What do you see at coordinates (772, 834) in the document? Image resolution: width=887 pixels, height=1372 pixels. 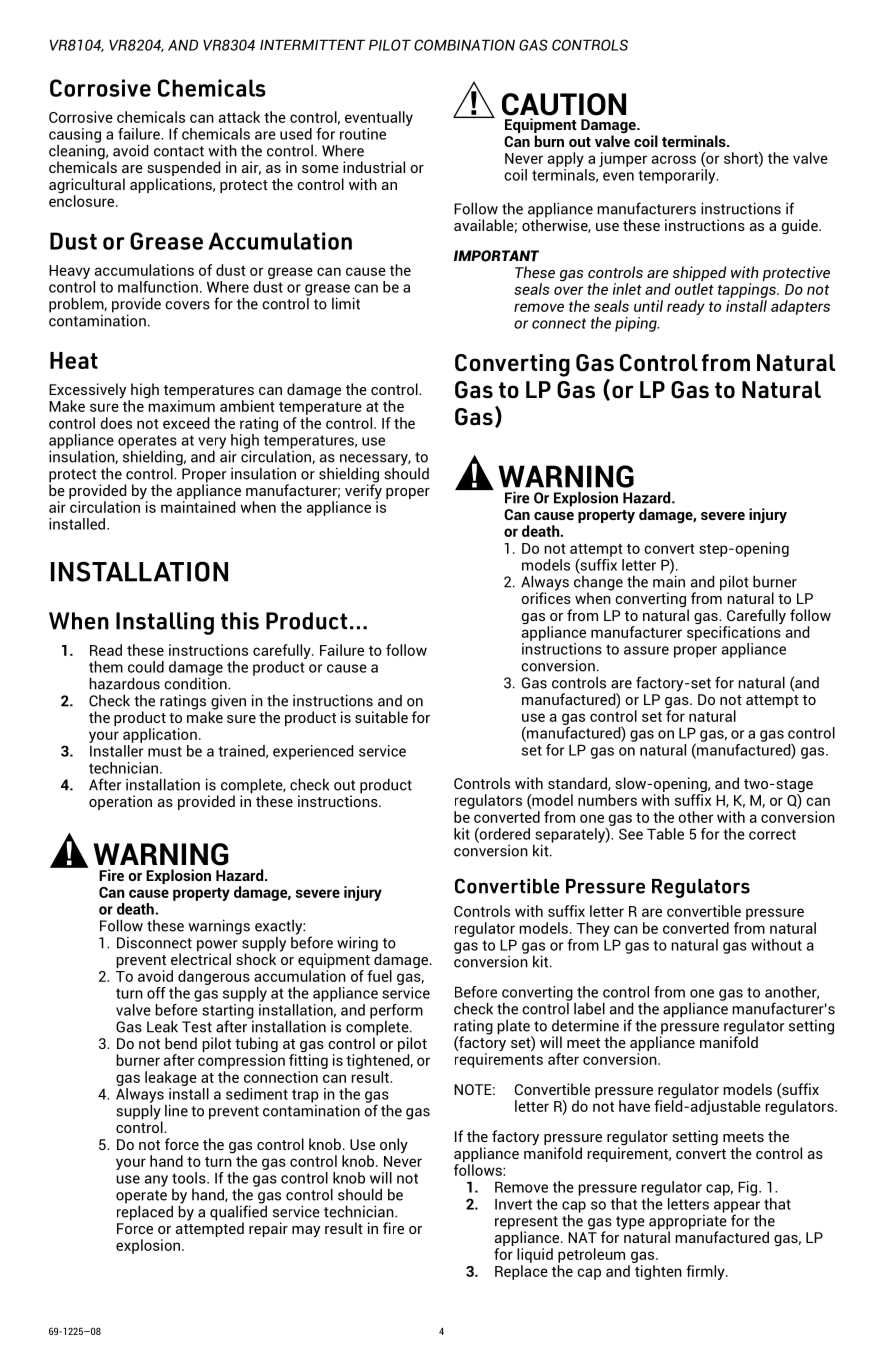 I see `correct` at bounding box center [772, 834].
